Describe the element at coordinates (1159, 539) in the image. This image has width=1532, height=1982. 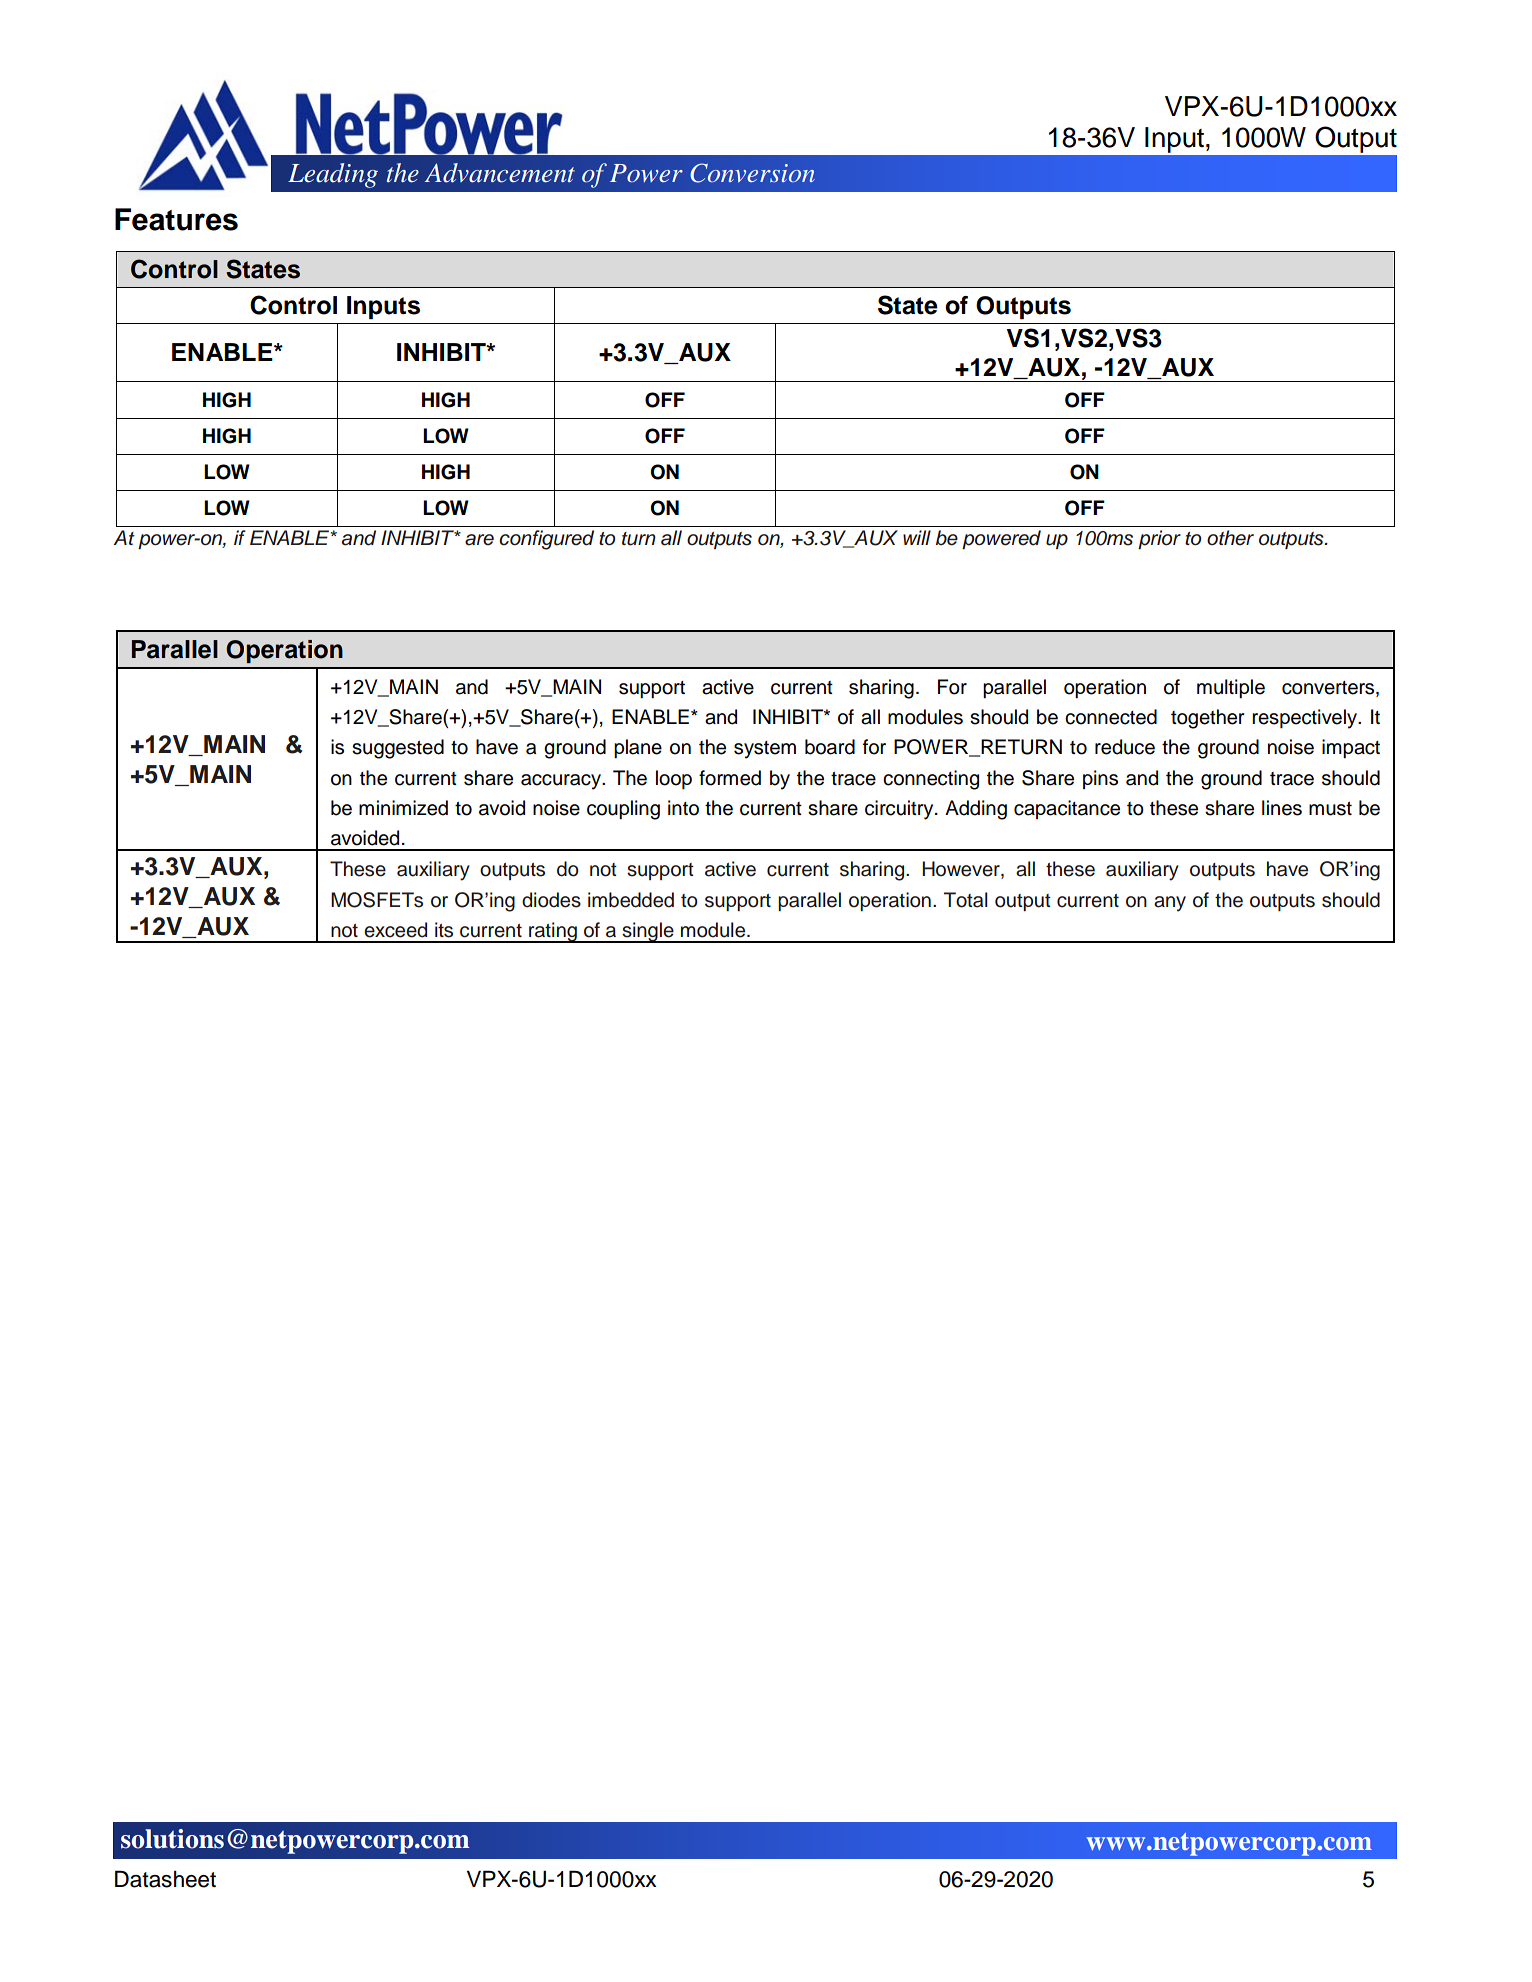
I see `prior` at that location.
